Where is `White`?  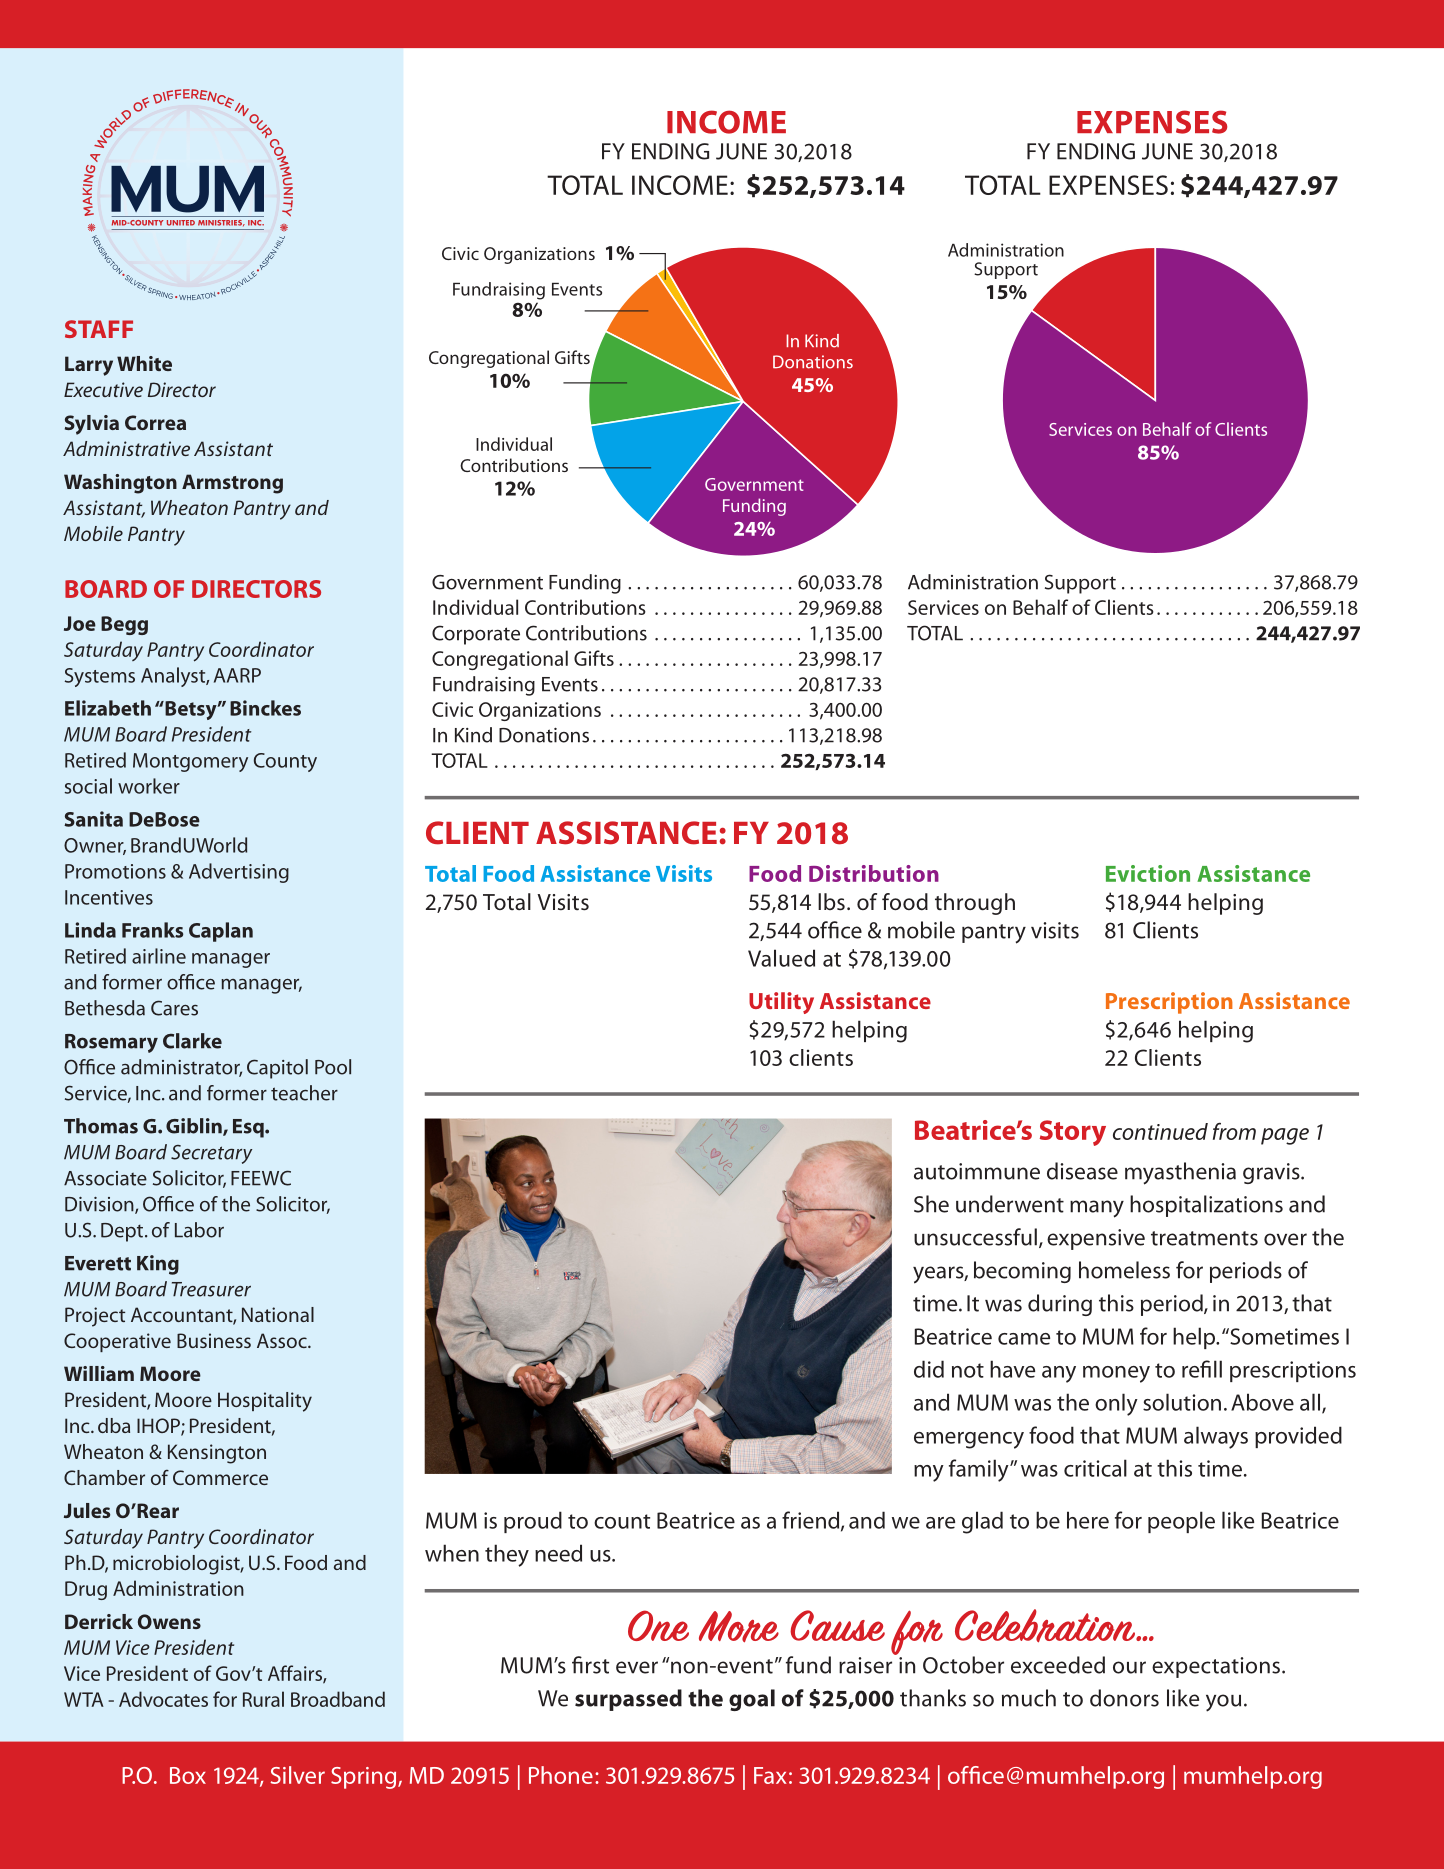 White is located at coordinates (144, 363).
